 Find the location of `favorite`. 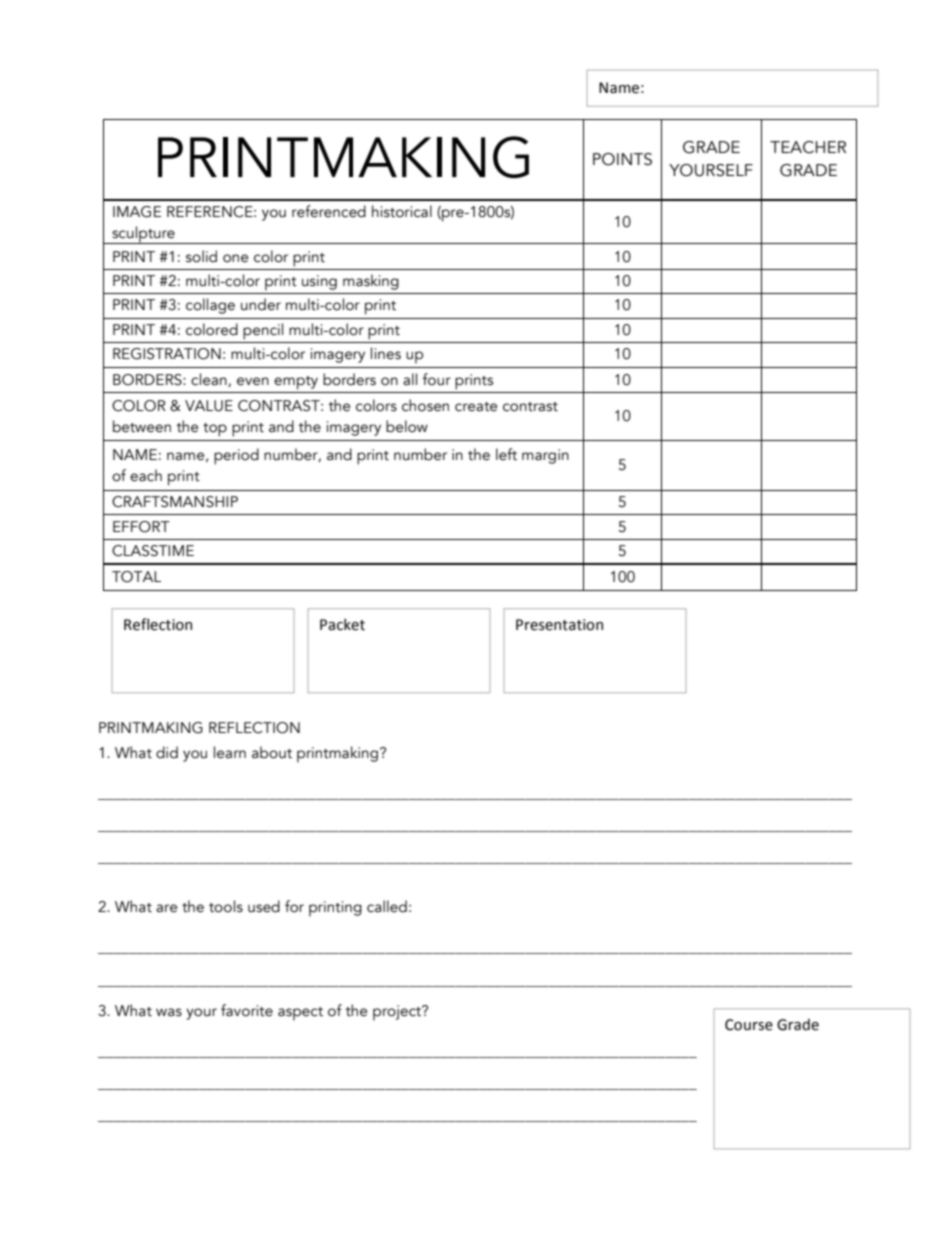

favorite is located at coordinates (247, 1010).
